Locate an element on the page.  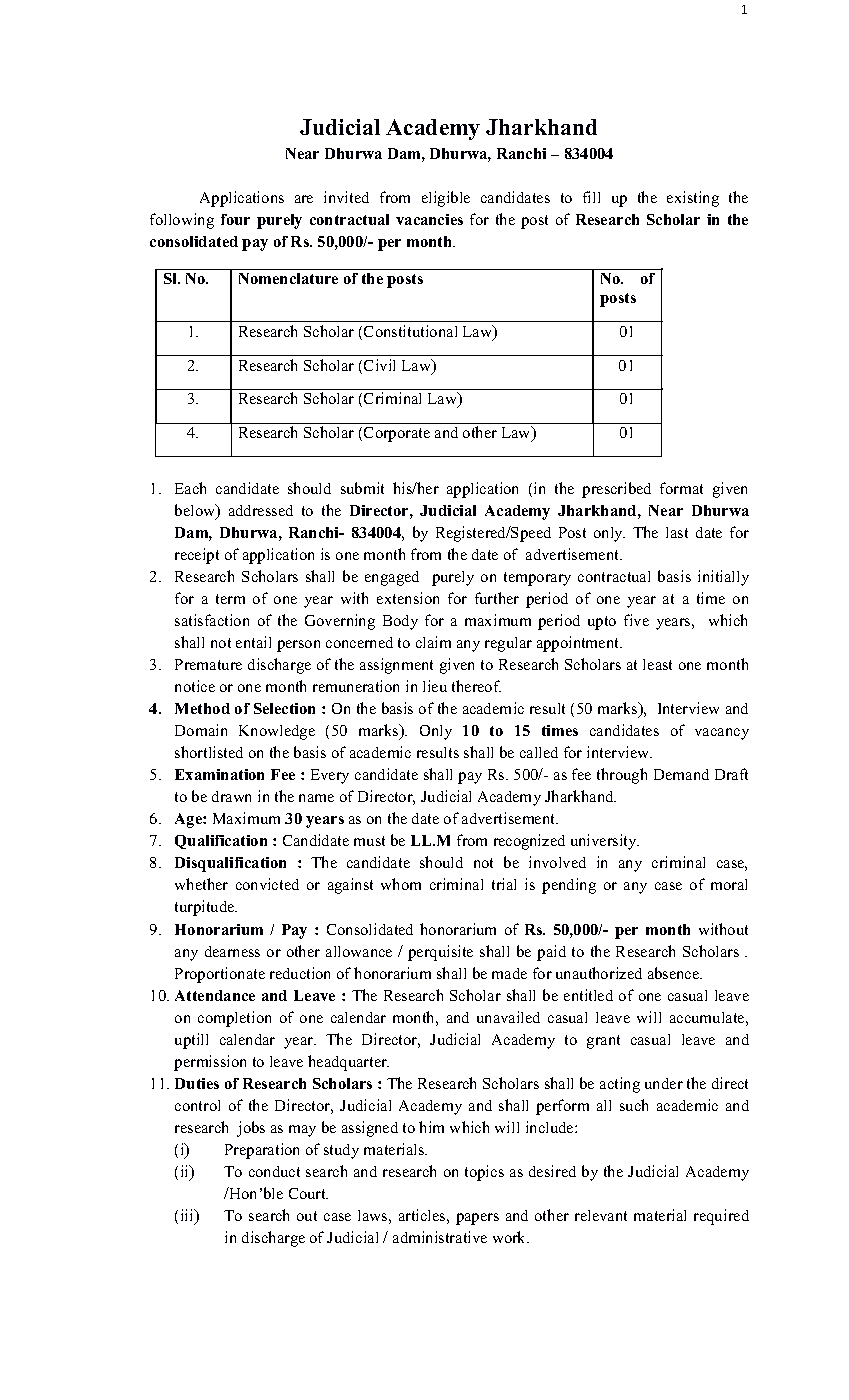
four is located at coordinates (235, 219).
